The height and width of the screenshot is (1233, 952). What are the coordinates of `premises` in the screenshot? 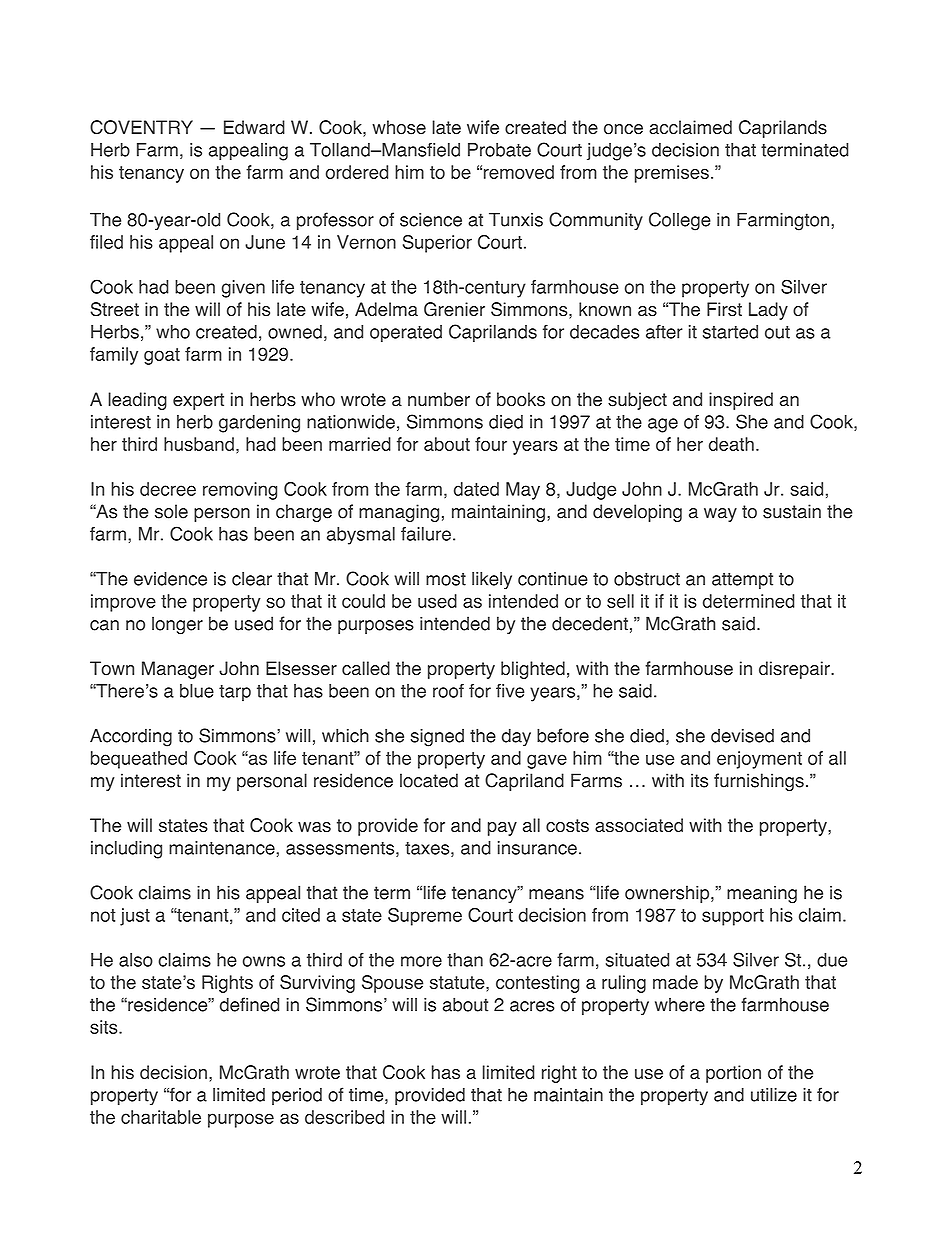 It's located at (672, 174).
